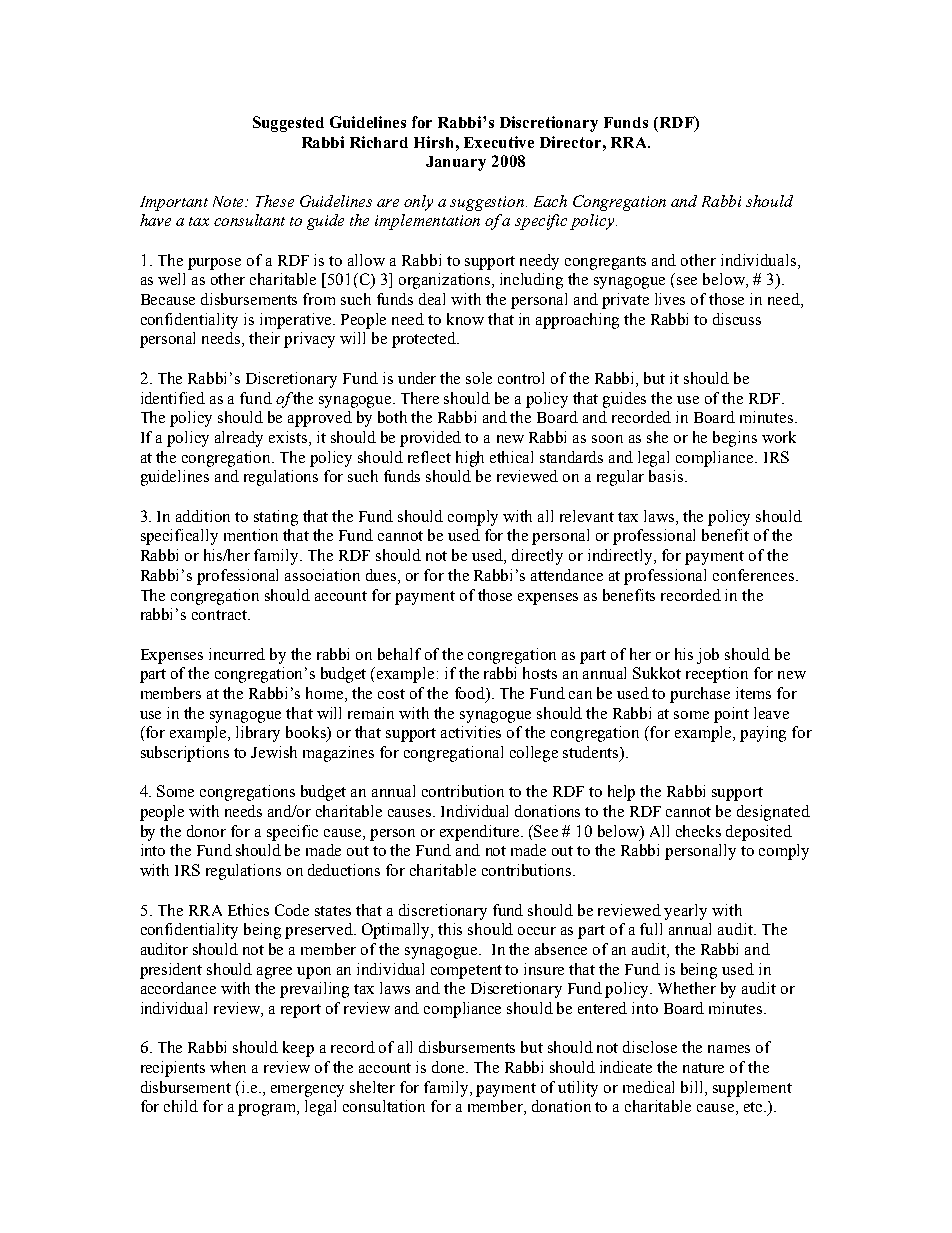 The width and height of the image is (952, 1233). I want to click on high, so click(470, 459).
